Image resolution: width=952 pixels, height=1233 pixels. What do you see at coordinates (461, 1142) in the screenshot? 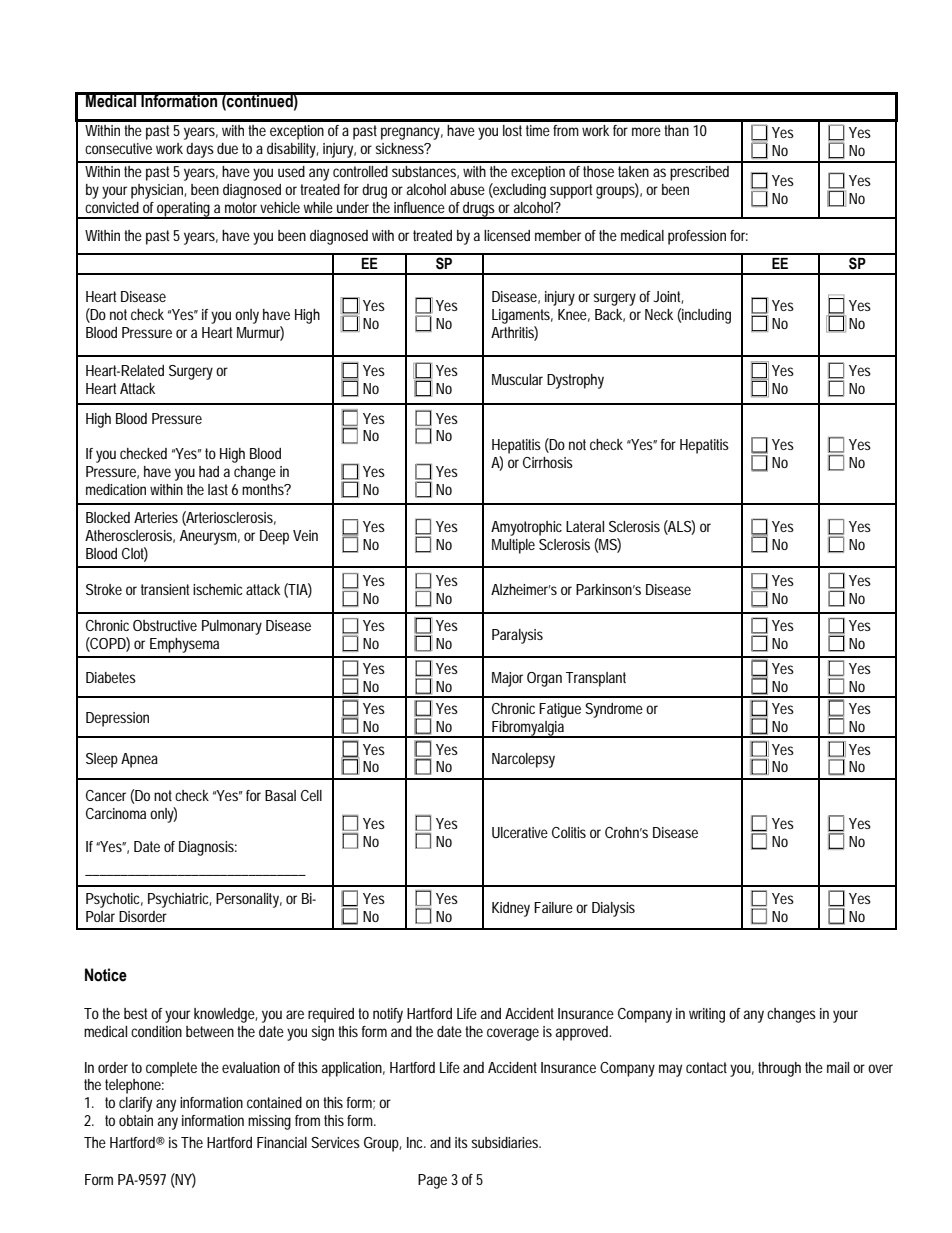
I see `its` at bounding box center [461, 1142].
